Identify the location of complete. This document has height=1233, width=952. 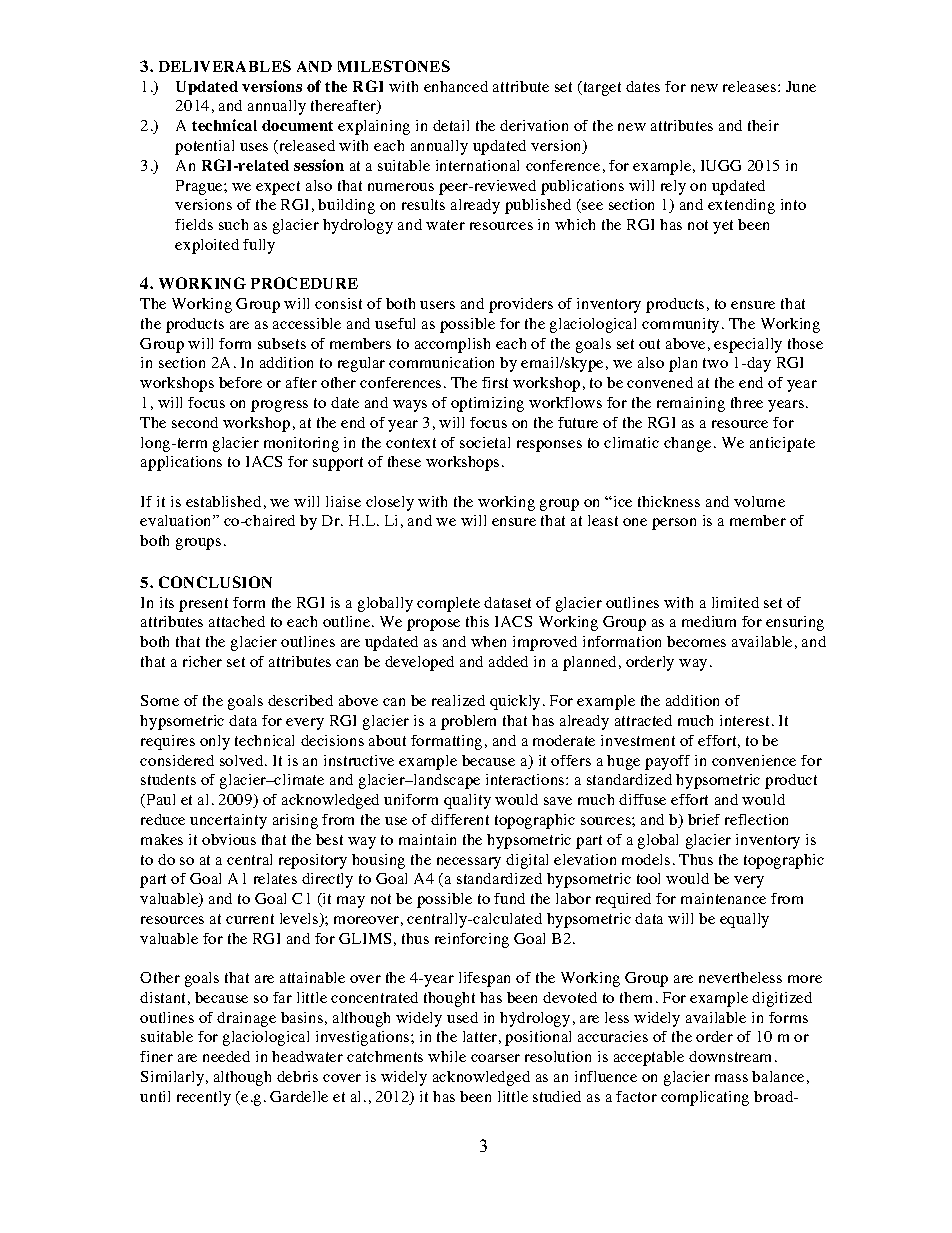
(448, 604).
